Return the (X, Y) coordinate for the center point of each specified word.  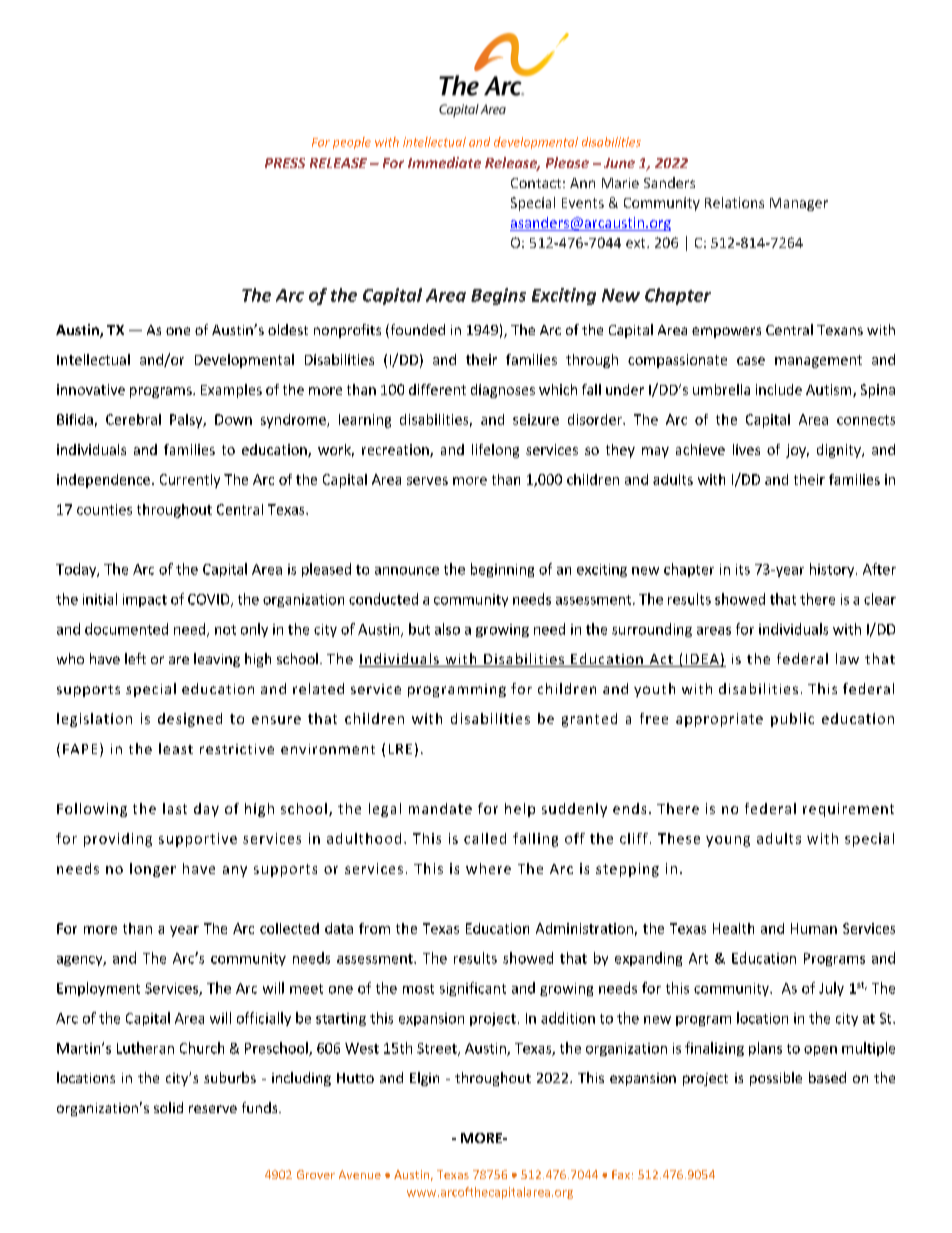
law (847, 658)
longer (153, 870)
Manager (799, 204)
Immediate (444, 162)
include (779, 389)
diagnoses (503, 391)
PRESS (285, 163)
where (488, 868)
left (135, 658)
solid (168, 1107)
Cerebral (133, 419)
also (447, 629)
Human (814, 928)
